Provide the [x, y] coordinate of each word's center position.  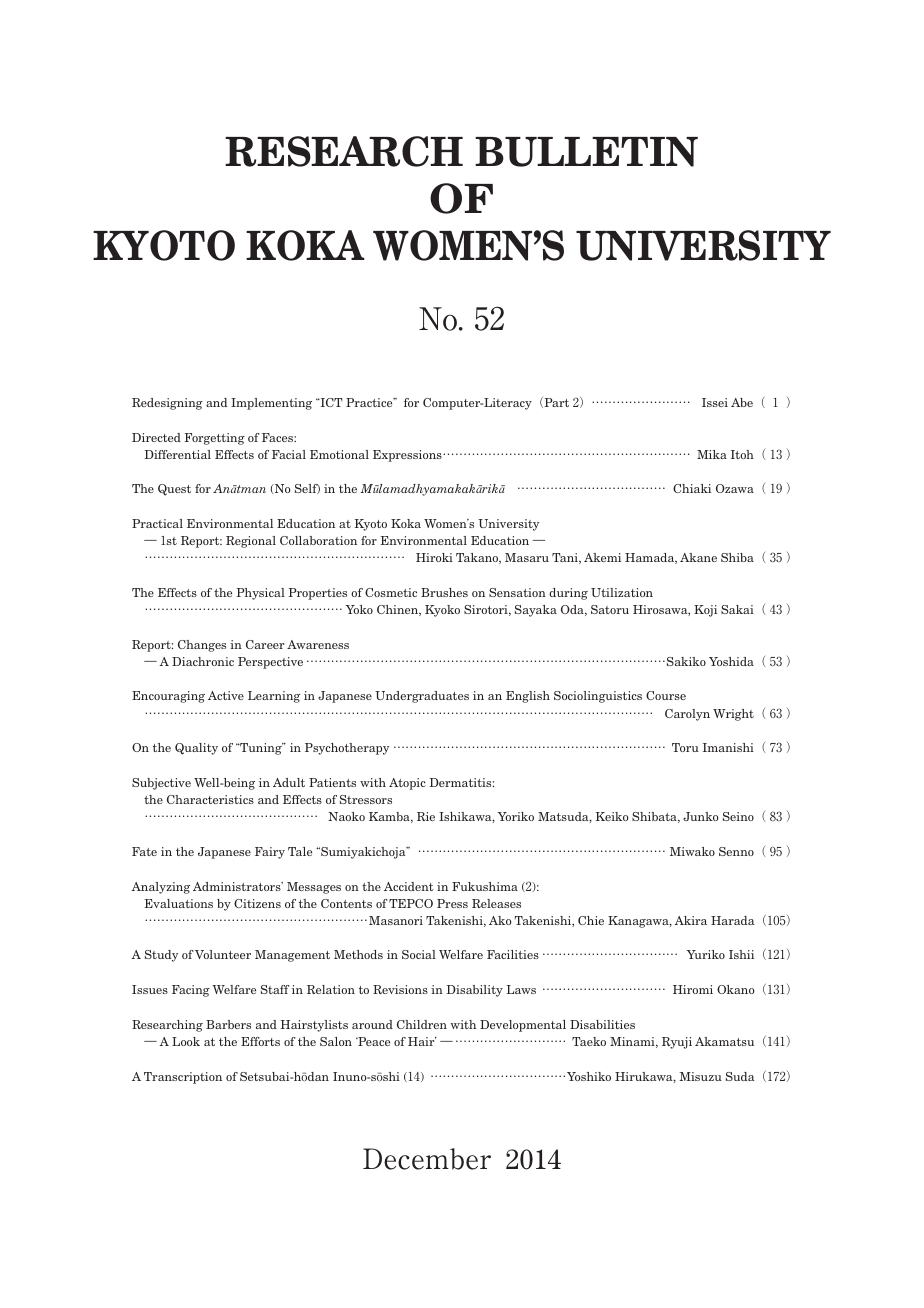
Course [666, 695]
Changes [202, 646]
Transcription [183, 1078]
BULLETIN [586, 152]
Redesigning [167, 404]
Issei [715, 402]
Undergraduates [422, 697]
